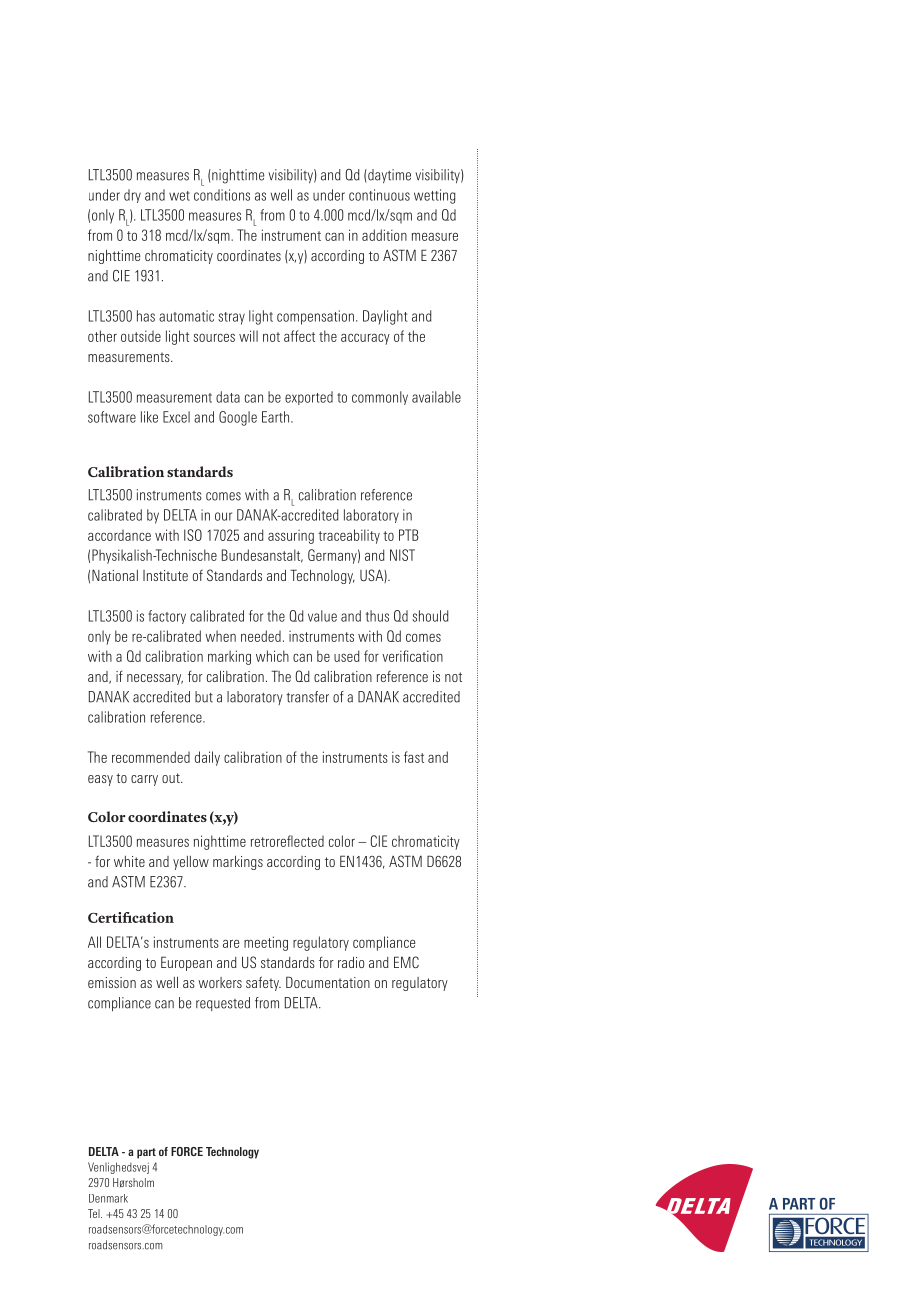 The height and width of the screenshot is (1308, 924). What do you see at coordinates (379, 195) in the screenshot?
I see `continuous` at bounding box center [379, 195].
